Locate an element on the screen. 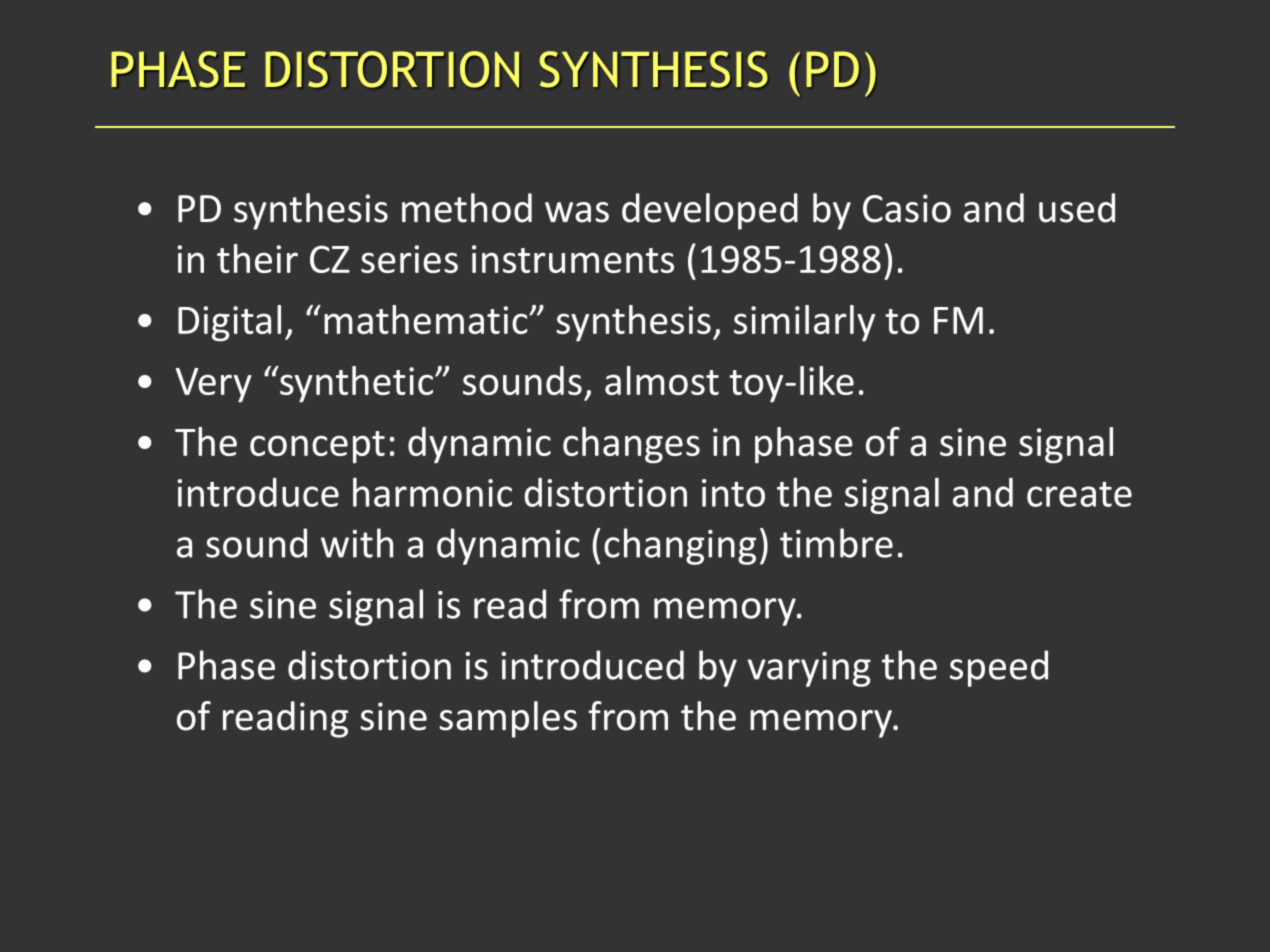 The image size is (1270, 952). their is located at coordinates (257, 258).
